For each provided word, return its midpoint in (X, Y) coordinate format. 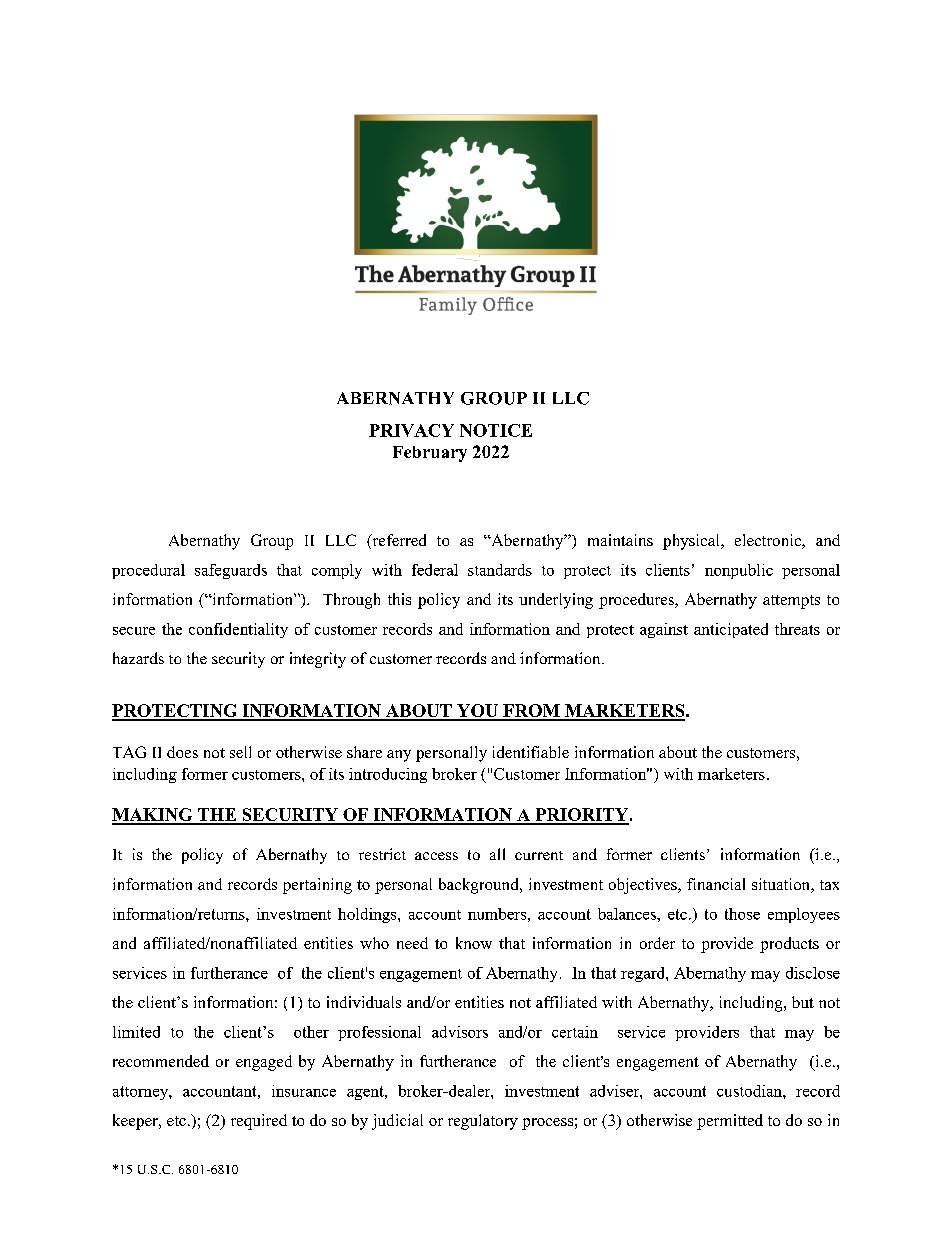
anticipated (731, 630)
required (259, 1122)
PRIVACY (411, 430)
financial (716, 884)
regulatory (483, 1122)
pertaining (317, 886)
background (480, 886)
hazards (138, 658)
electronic (769, 541)
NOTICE (496, 430)
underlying (556, 601)
